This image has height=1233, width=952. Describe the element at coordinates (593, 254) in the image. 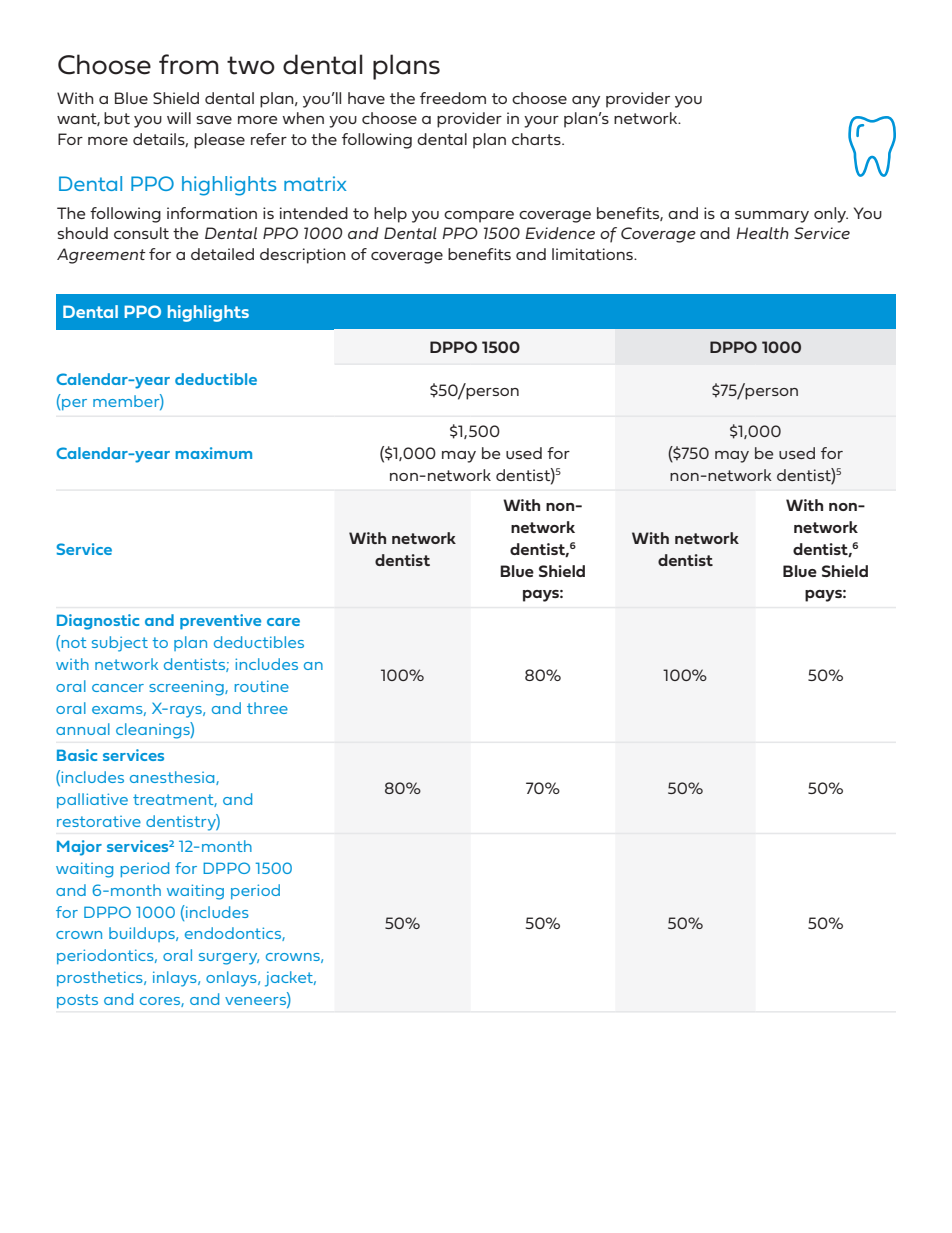

I see `limitations` at that location.
